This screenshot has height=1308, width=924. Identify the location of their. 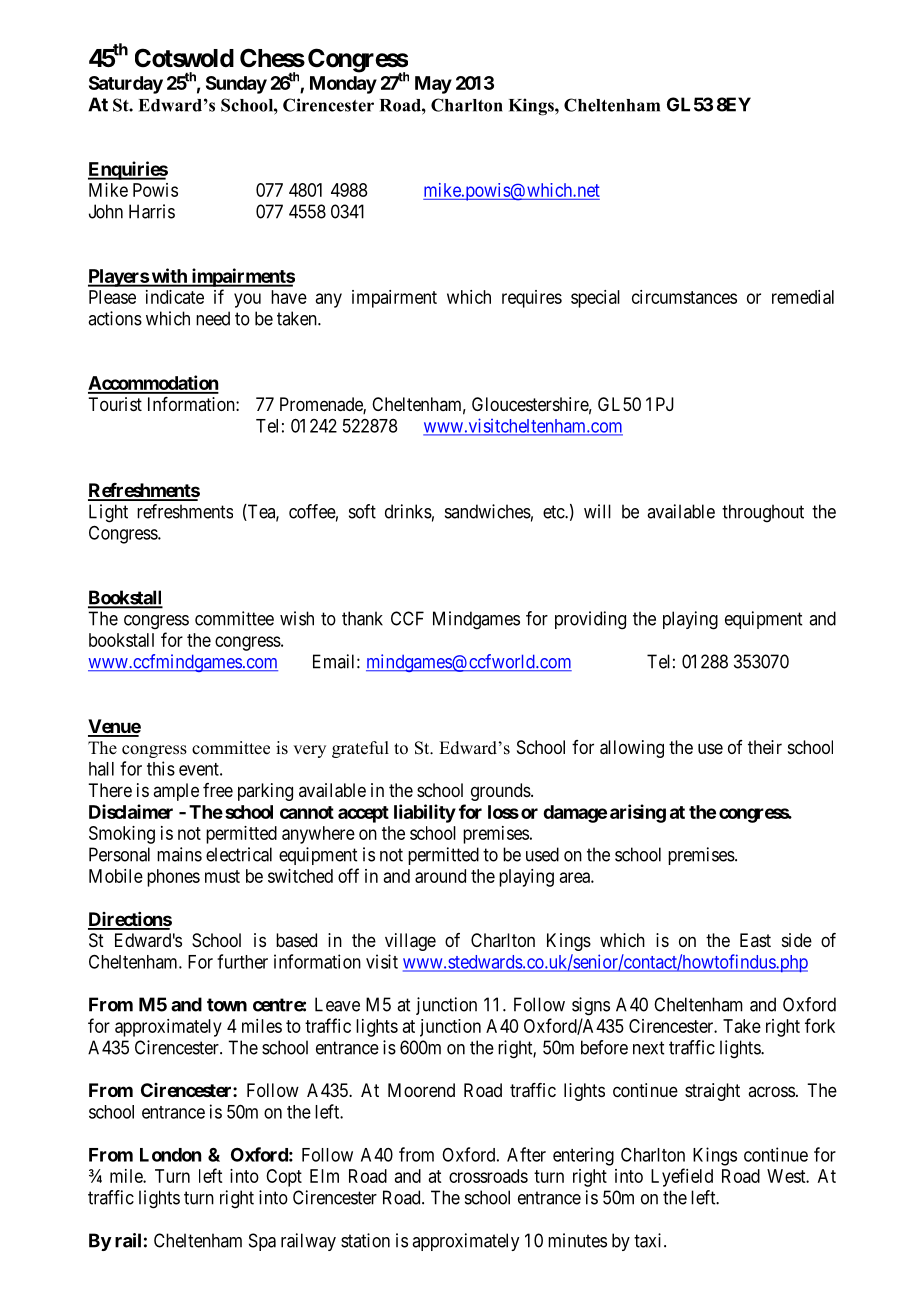
(765, 747).
